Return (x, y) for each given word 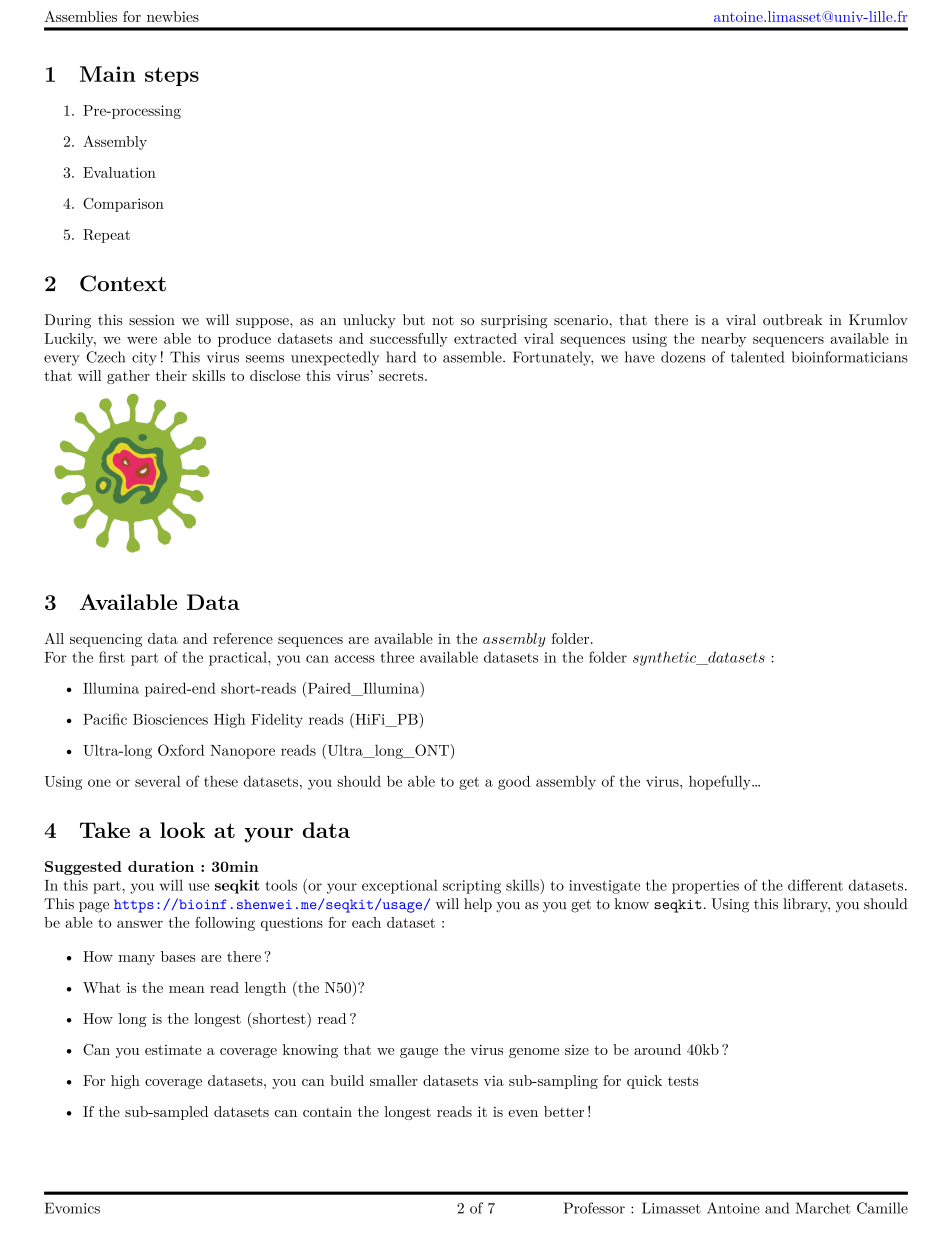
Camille (882, 1208)
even (523, 1113)
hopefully (721, 782)
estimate (173, 1050)
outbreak (792, 320)
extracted (485, 338)
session (152, 320)
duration (161, 866)
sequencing (106, 640)
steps (172, 76)
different (815, 885)
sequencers (788, 341)
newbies (173, 16)
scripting (472, 887)
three (397, 657)
